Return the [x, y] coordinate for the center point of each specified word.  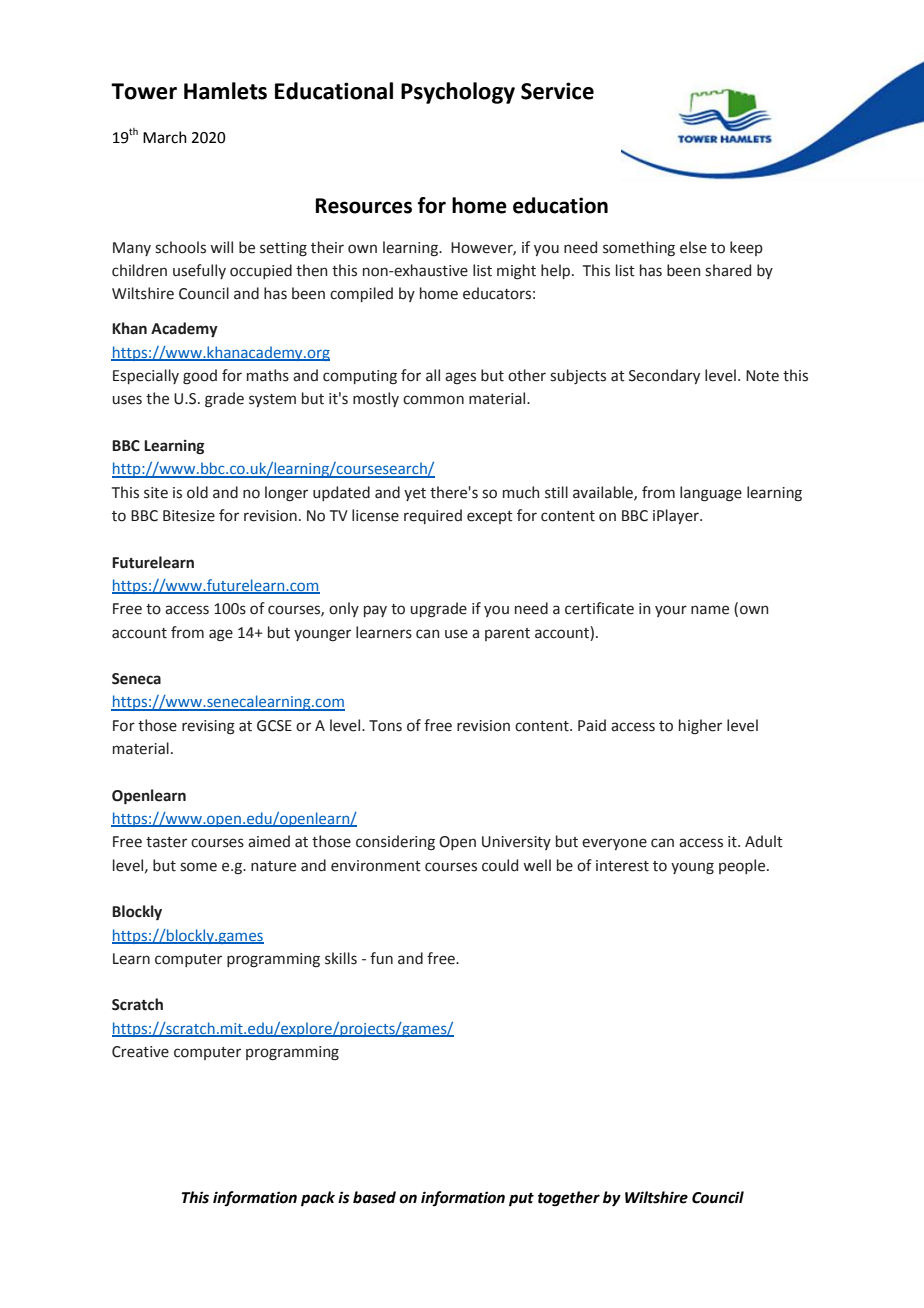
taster [166, 842]
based [374, 1197]
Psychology [458, 93]
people [743, 866]
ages [460, 378]
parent [507, 634]
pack [318, 1199]
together [569, 1199]
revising [208, 727]
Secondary [664, 376]
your [671, 611]
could [500, 865]
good [200, 377]
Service [557, 91]
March [165, 137]
